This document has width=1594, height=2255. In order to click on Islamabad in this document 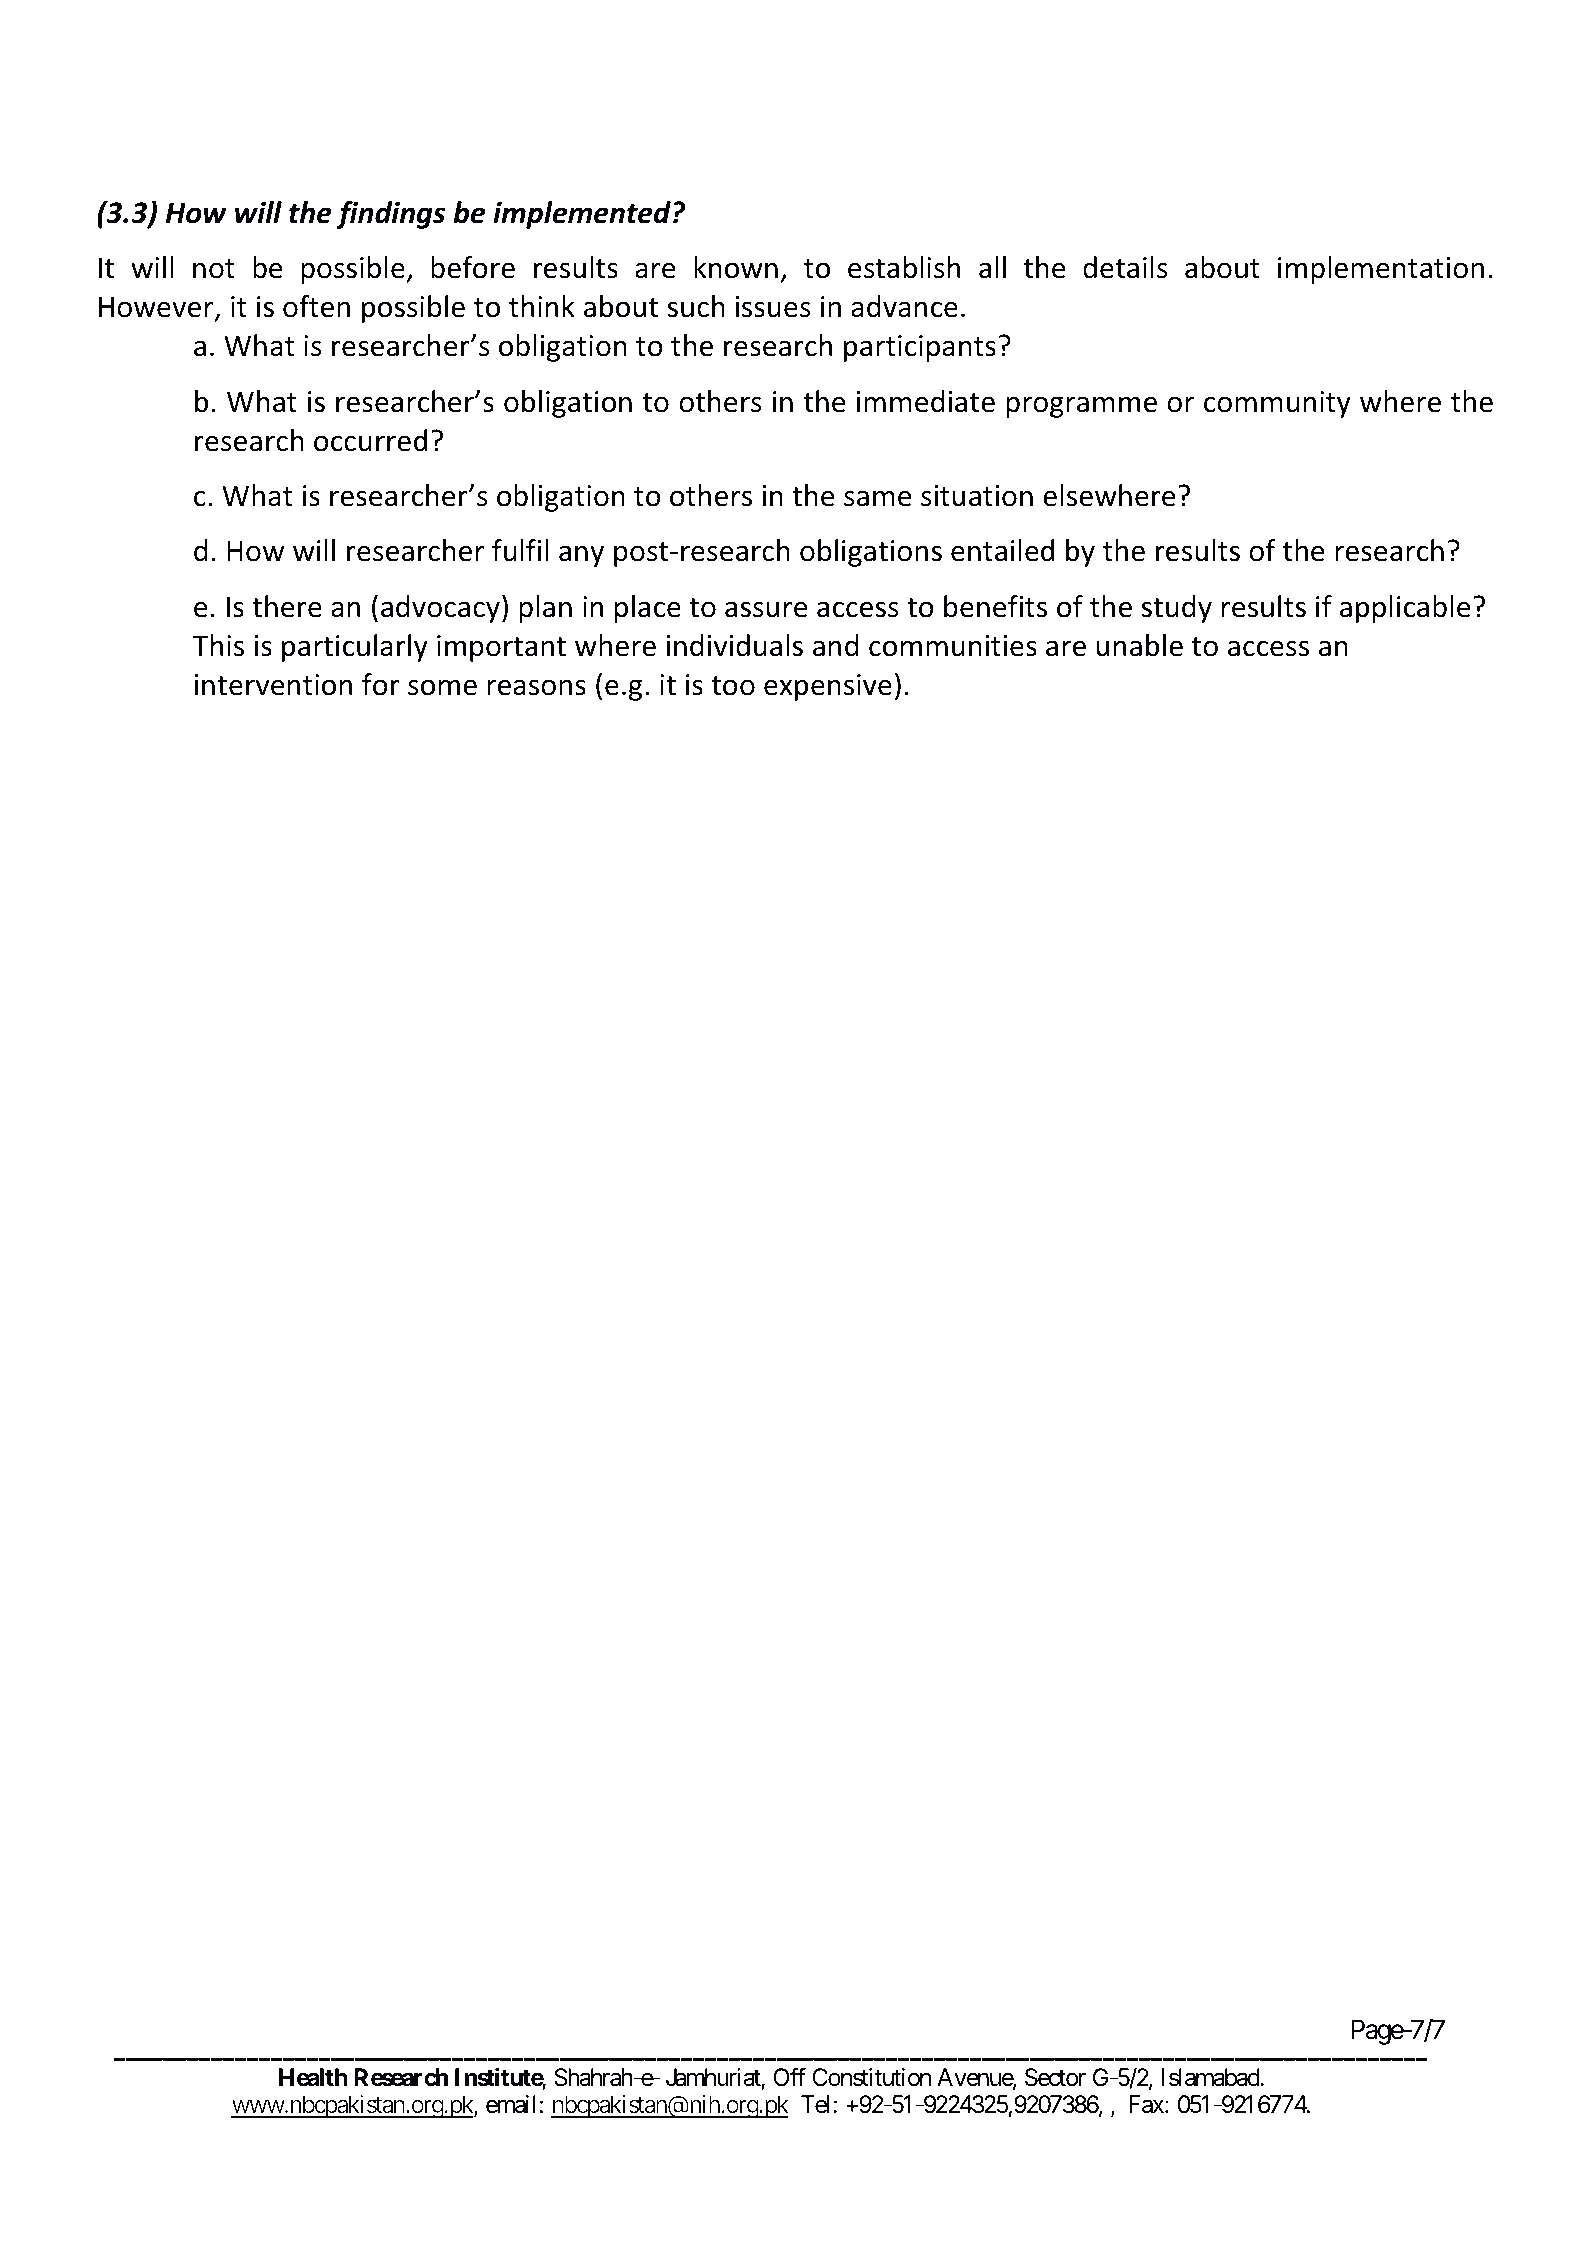, I will do `click(1211, 2077)`.
